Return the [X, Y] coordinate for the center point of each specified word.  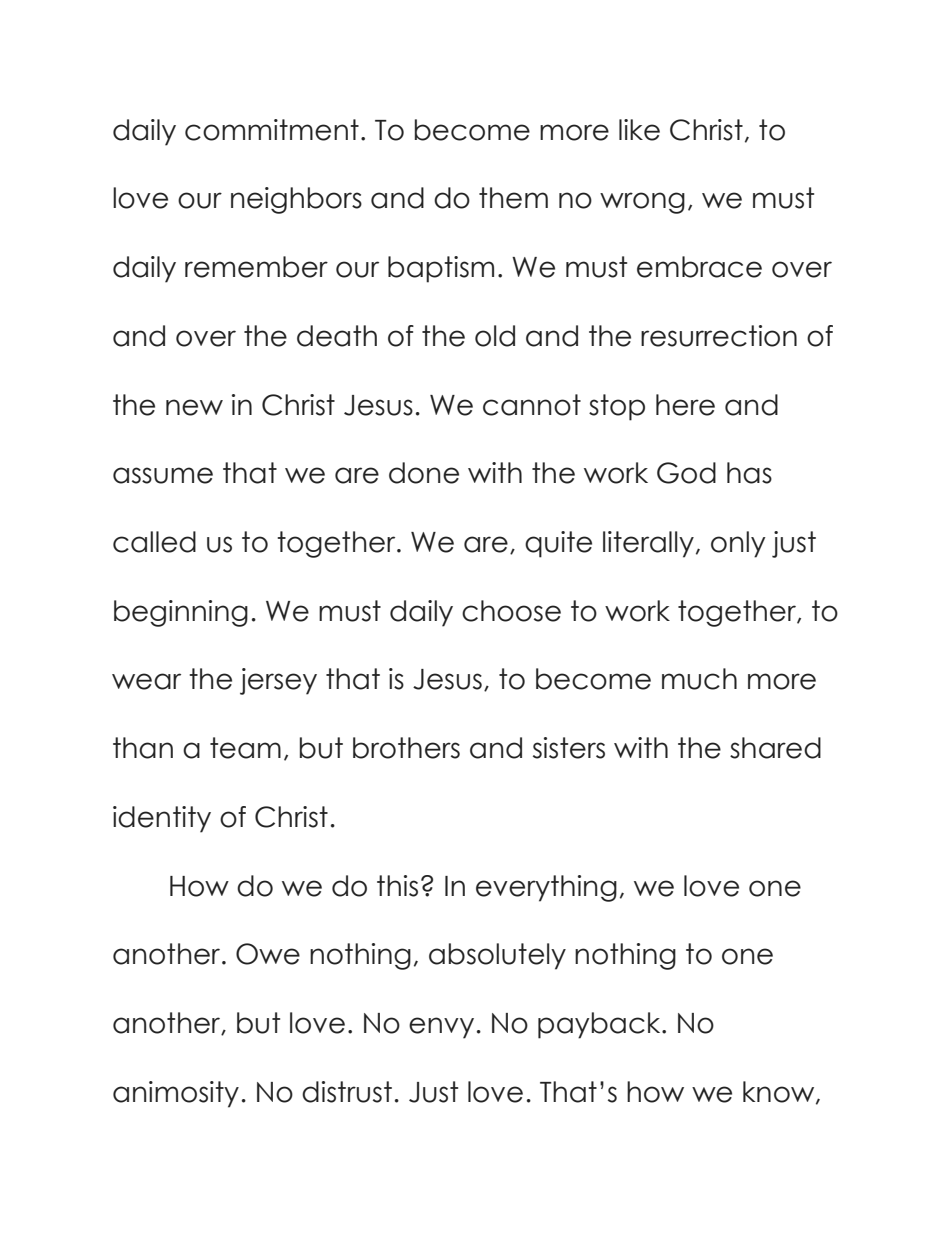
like [639, 130]
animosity [176, 1094]
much [699, 679]
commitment [272, 130]
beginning [181, 613]
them [513, 198]
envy [441, 1028]
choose [511, 611]
